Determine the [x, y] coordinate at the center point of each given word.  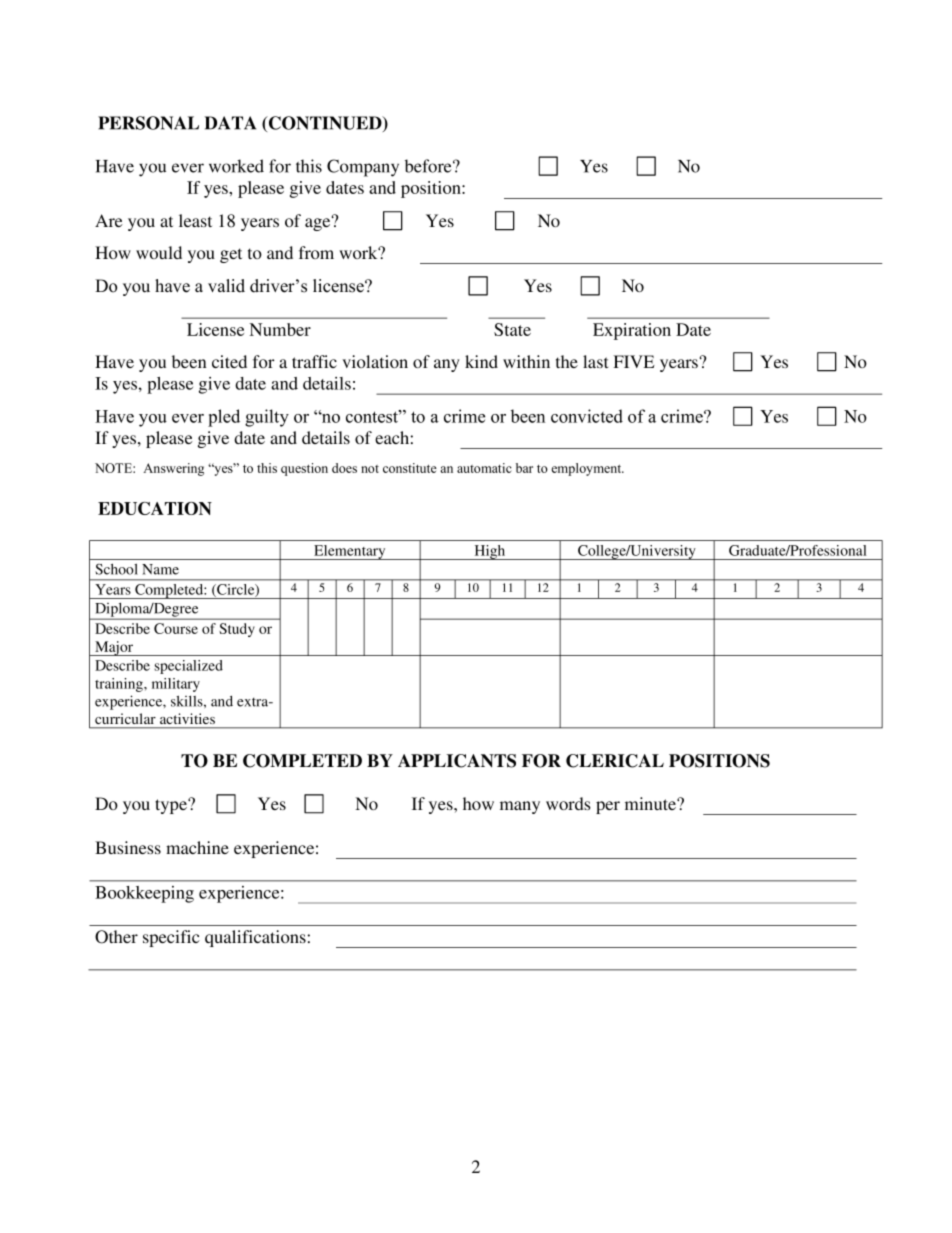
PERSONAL [148, 123]
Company [363, 168]
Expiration [632, 331]
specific [171, 938]
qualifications [255, 938]
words [568, 803]
